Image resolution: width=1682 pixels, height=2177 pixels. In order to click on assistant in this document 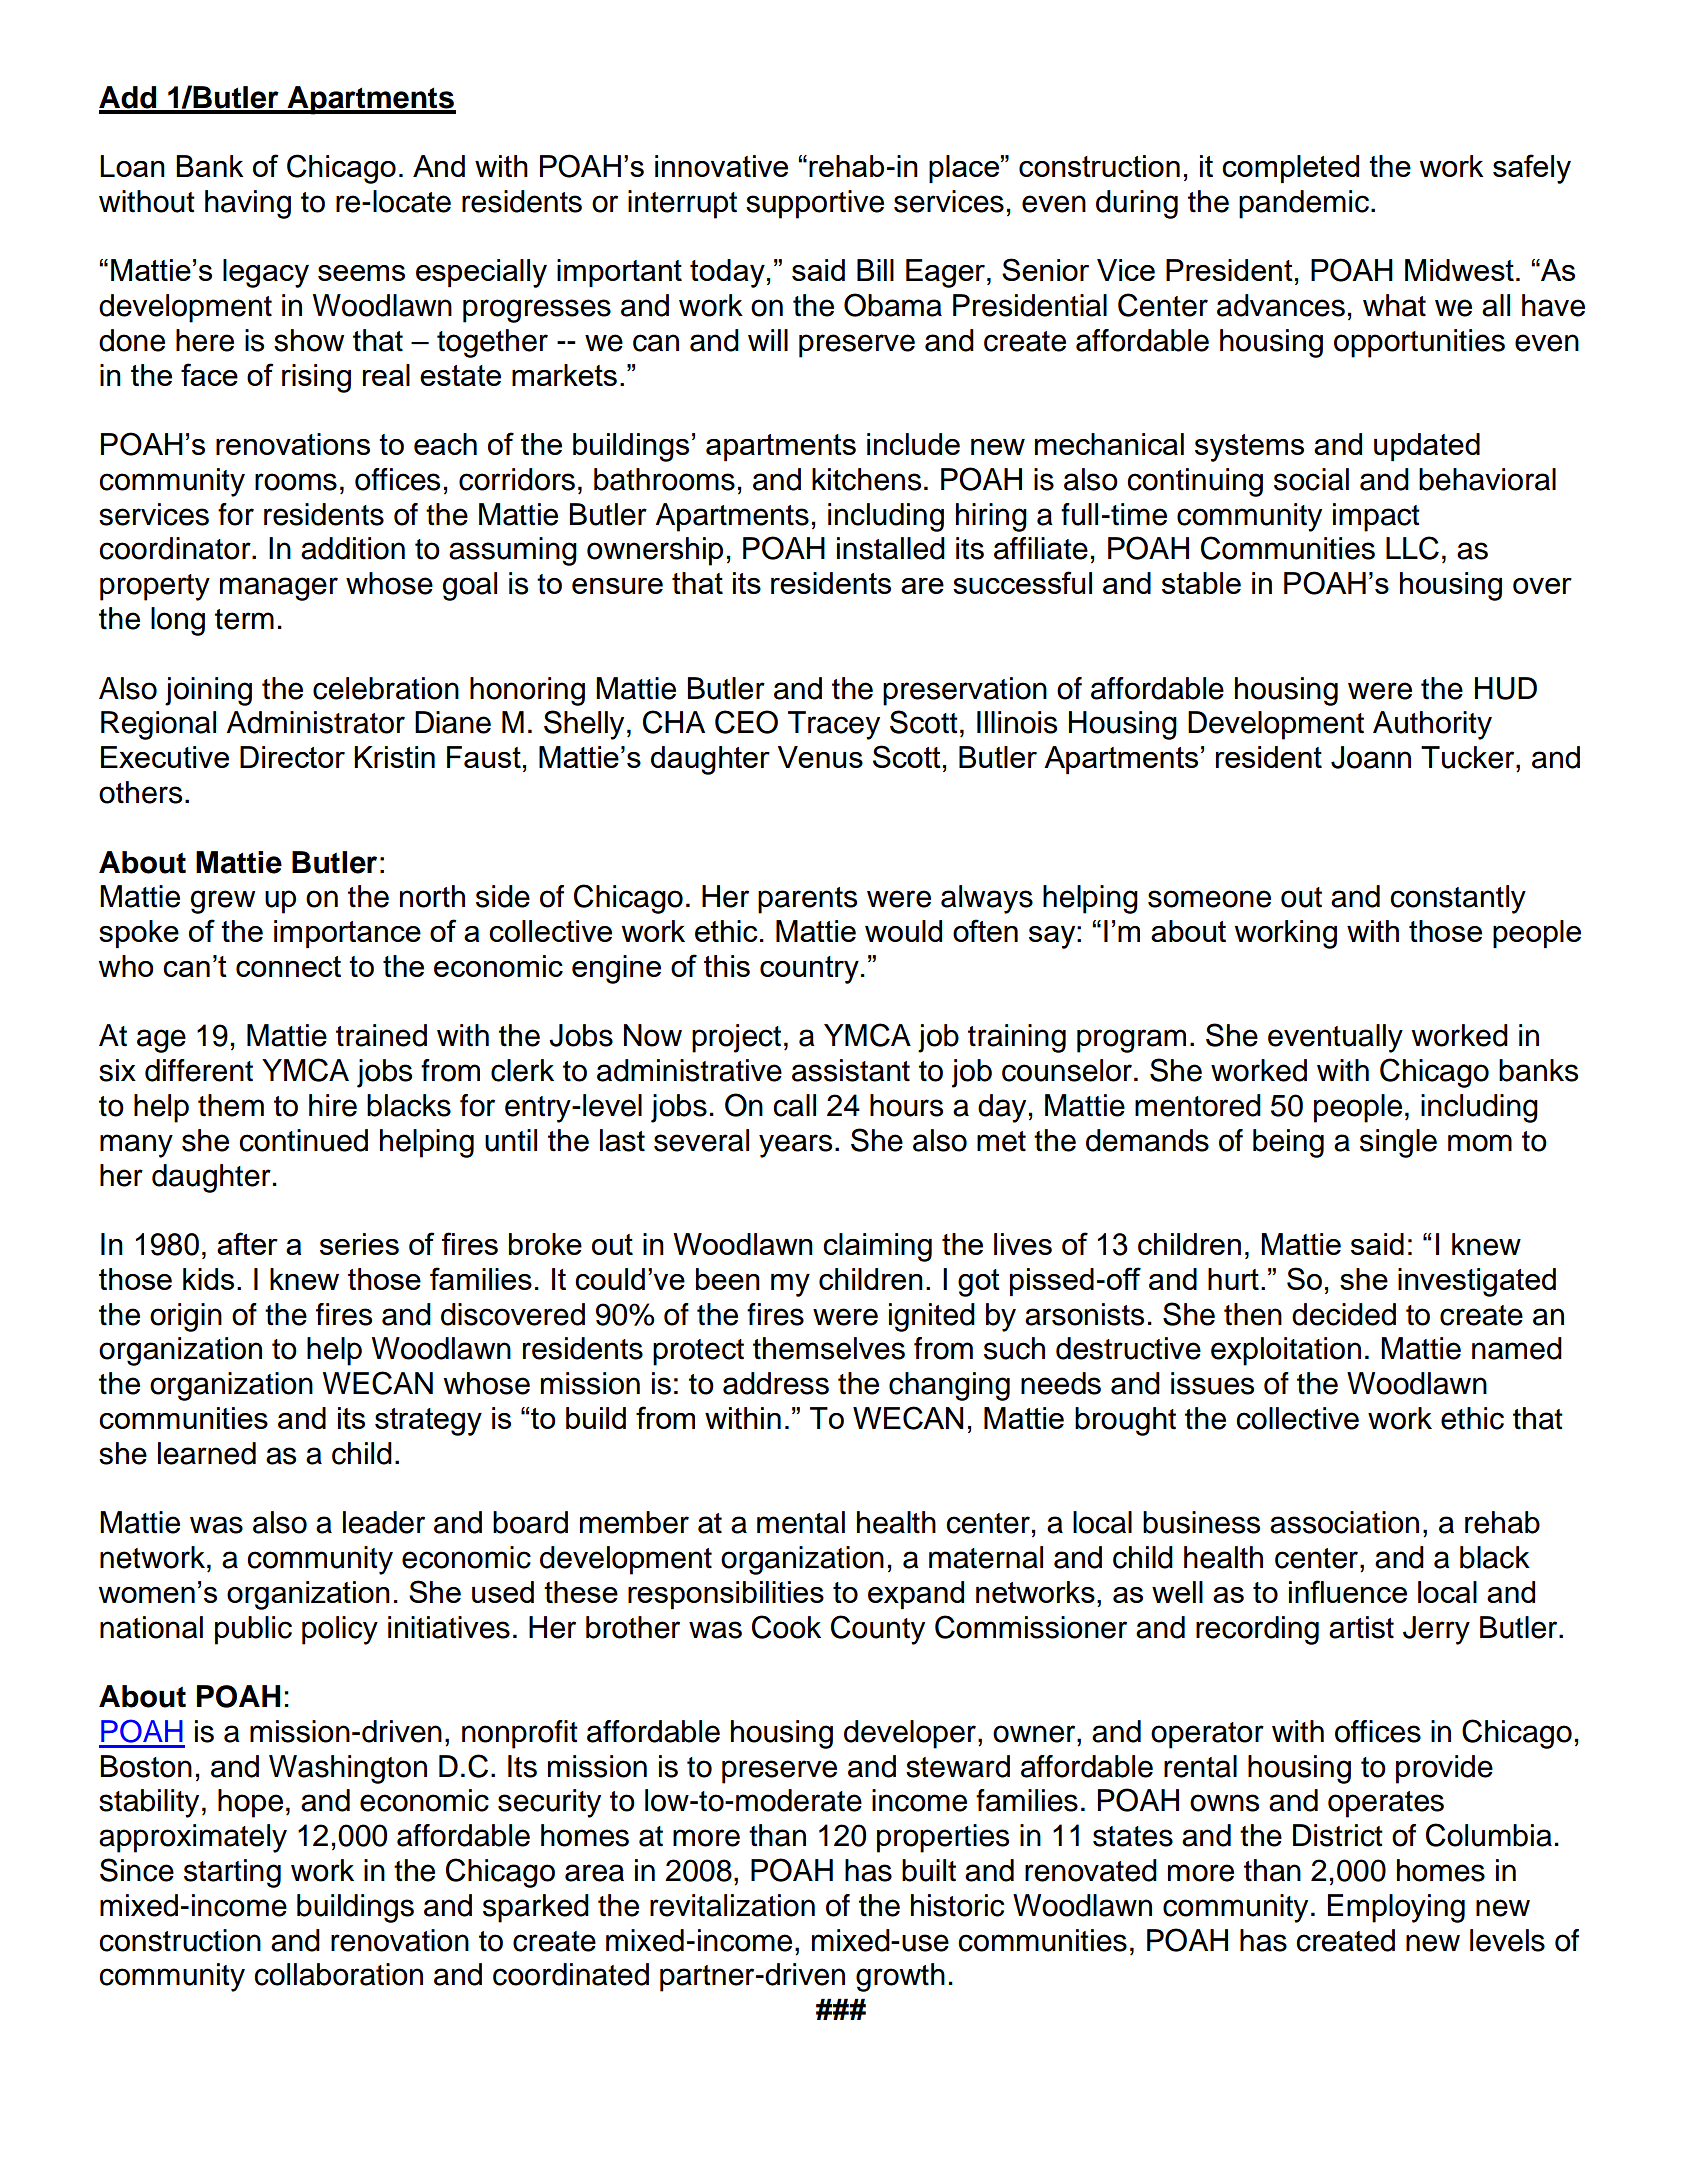, I will do `click(851, 1070)`.
